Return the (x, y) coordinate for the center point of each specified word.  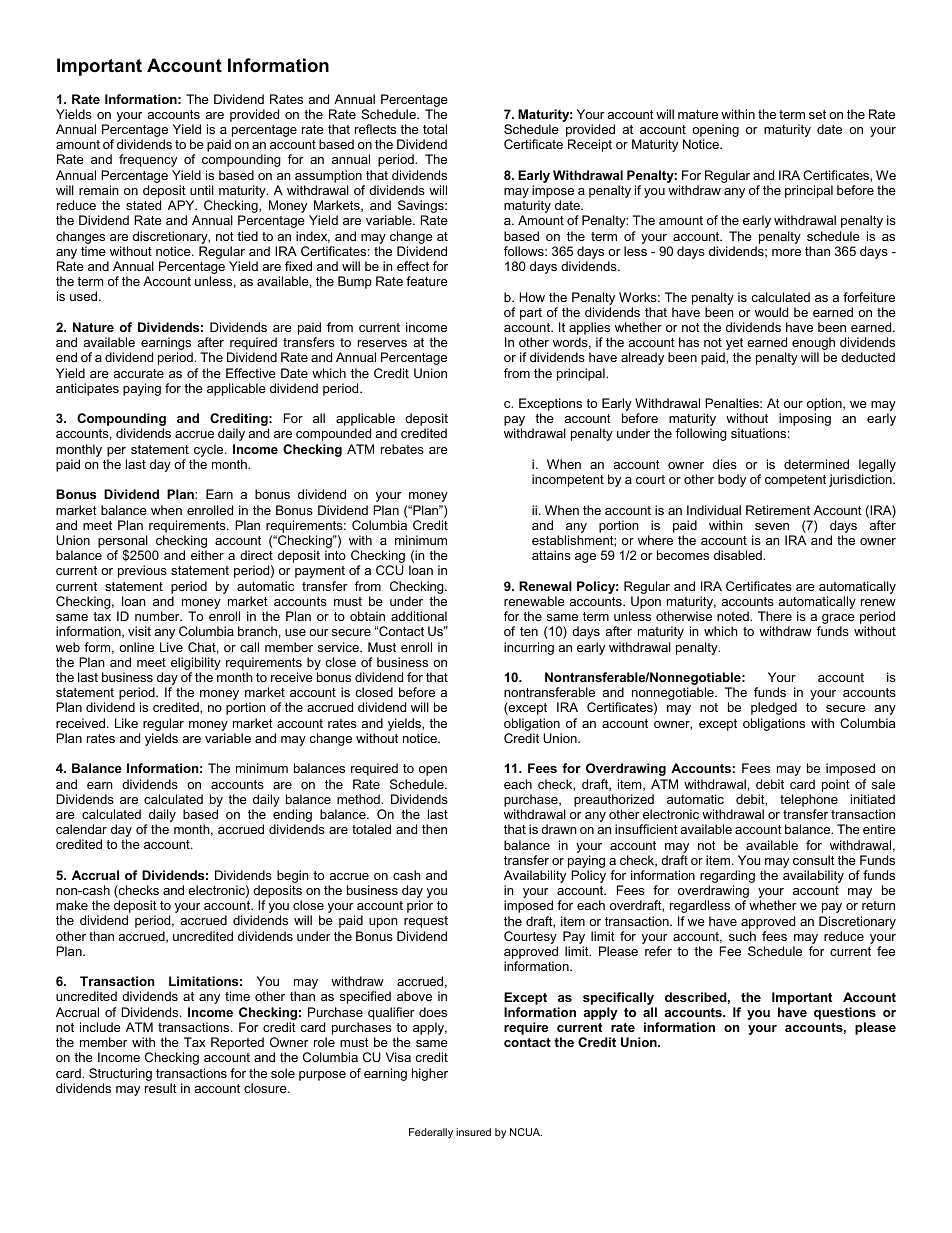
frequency (148, 160)
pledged (774, 708)
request (426, 922)
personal (123, 543)
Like (126, 723)
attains (551, 555)
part (531, 314)
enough (813, 345)
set (817, 114)
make (72, 905)
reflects (375, 129)
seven (772, 526)
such (742, 936)
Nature (93, 327)
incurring (529, 648)
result (161, 1088)
